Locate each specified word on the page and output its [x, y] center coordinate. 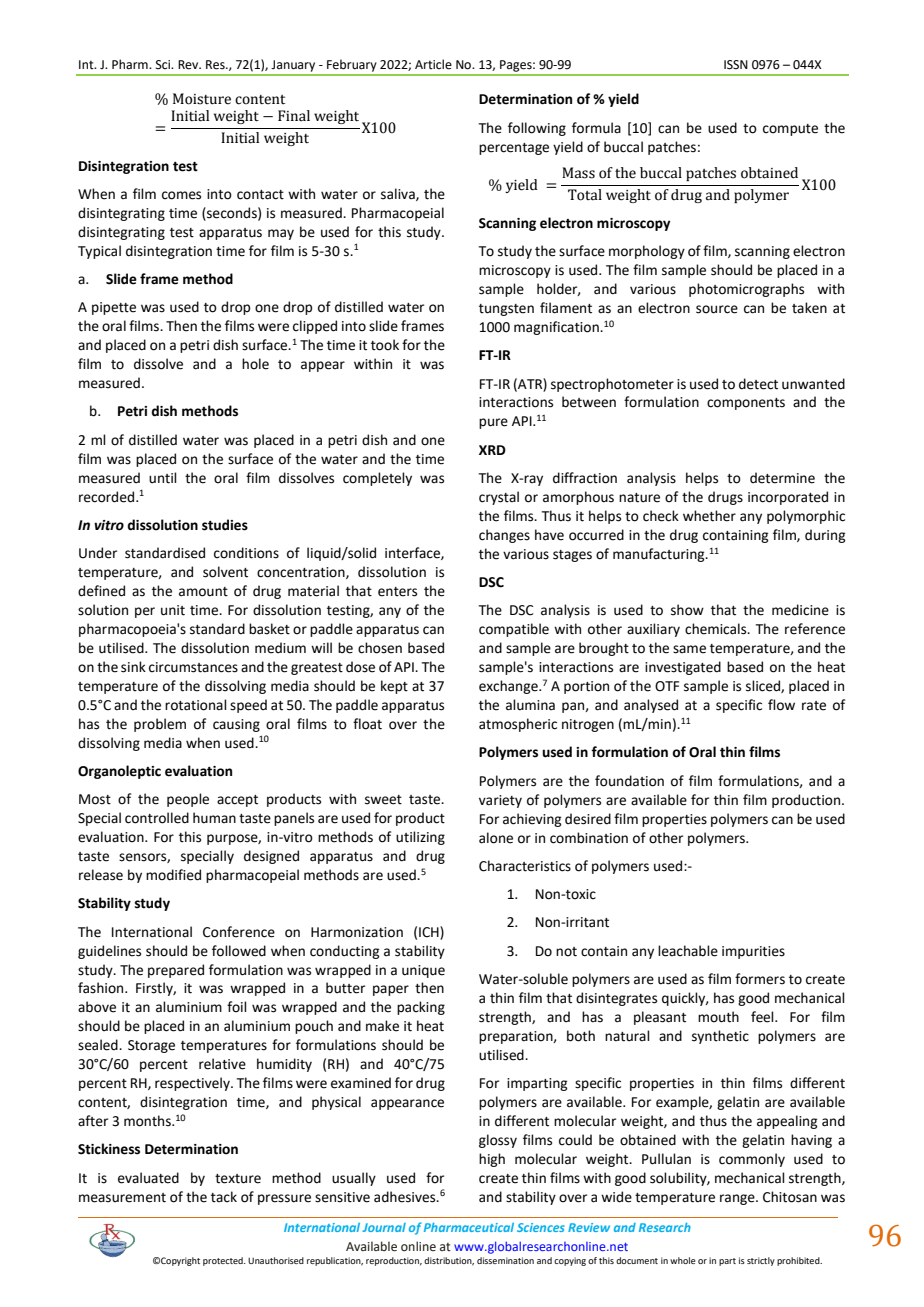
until [163, 478]
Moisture [202, 99]
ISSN [736, 65]
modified [173, 875]
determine [782, 478]
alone [496, 838]
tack [224, 1197]
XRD [492, 450]
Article [433, 64]
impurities [753, 952]
